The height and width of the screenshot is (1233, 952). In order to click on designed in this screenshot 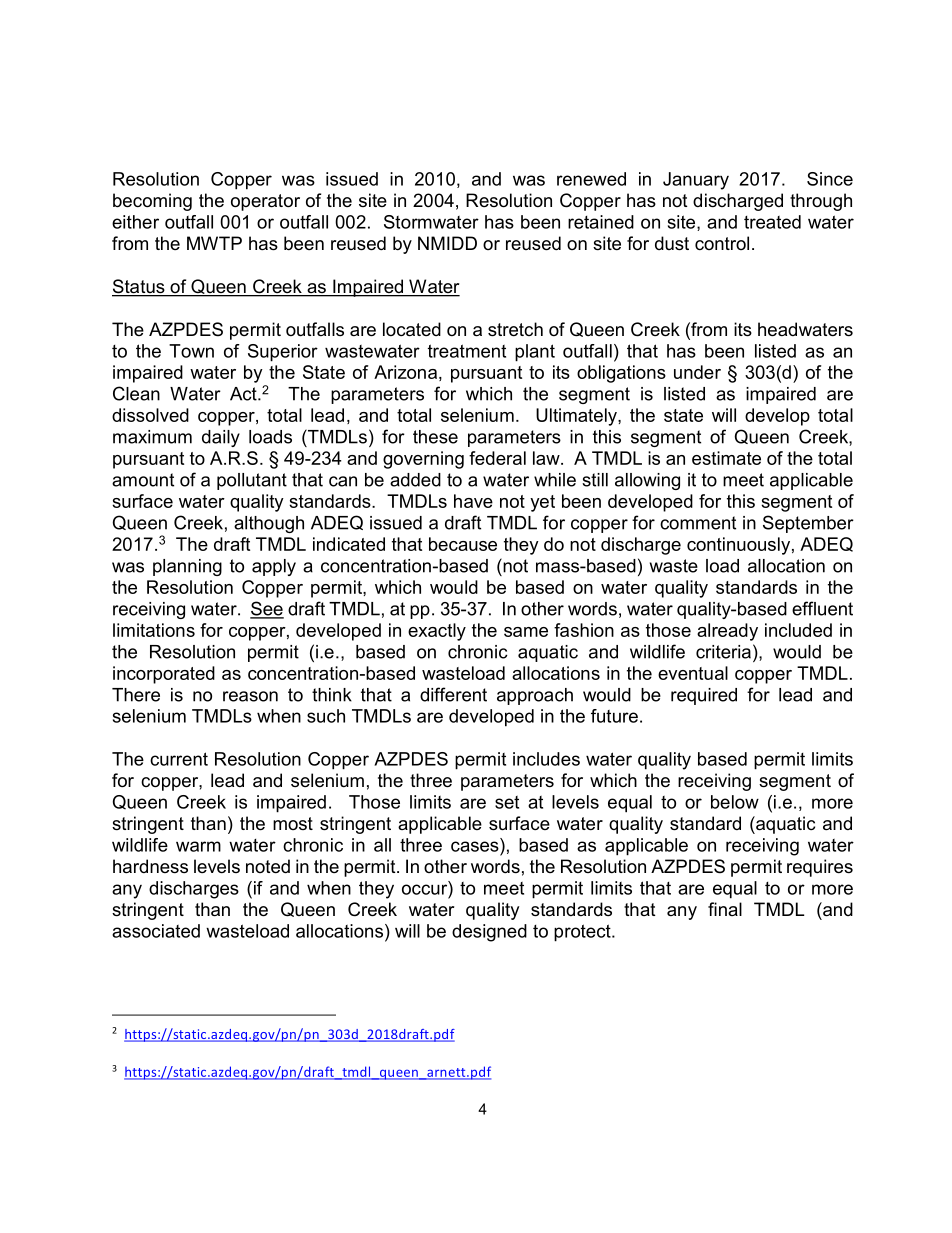, I will do `click(489, 933)`.
